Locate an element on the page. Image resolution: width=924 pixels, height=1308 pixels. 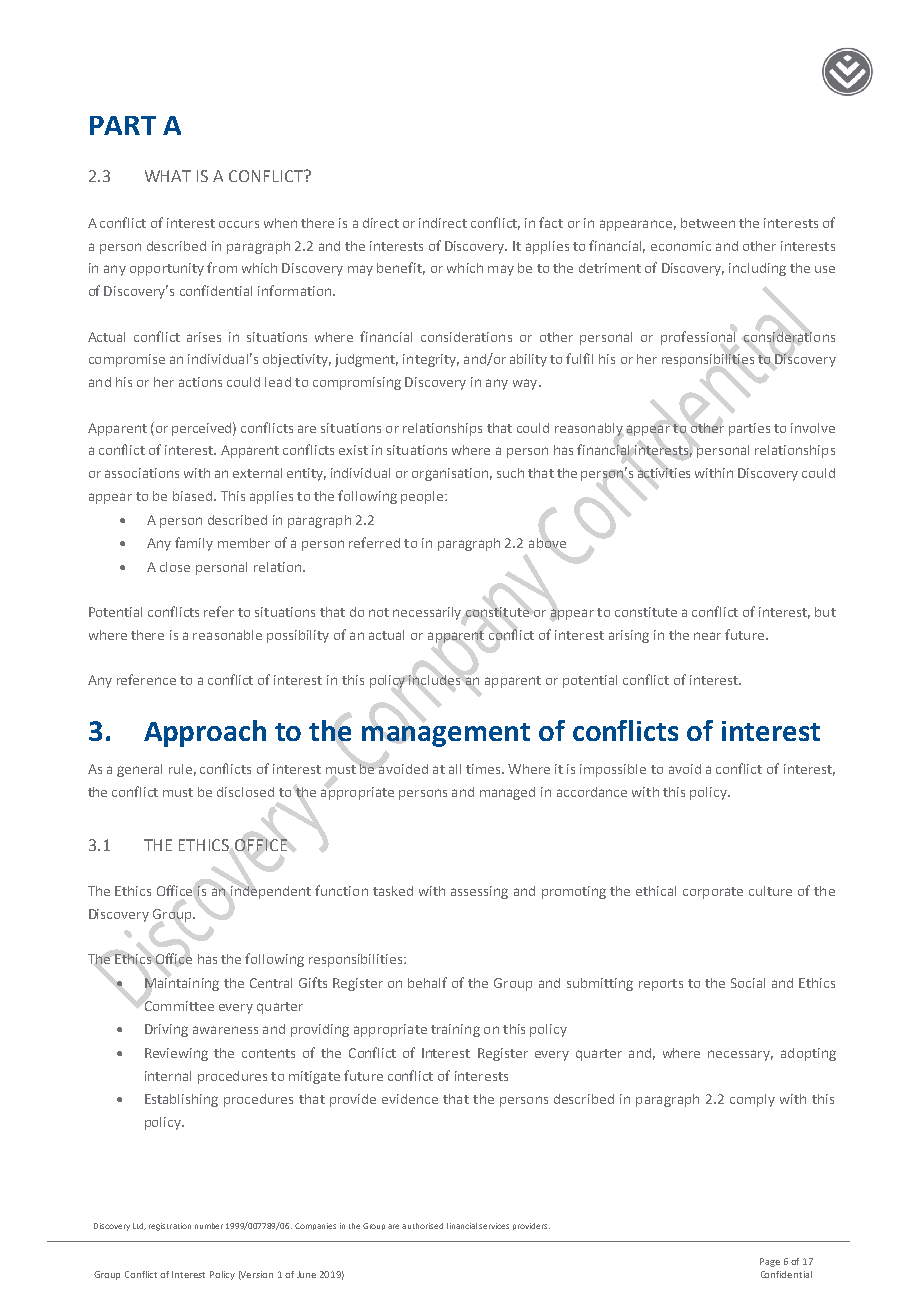
actions is located at coordinates (200, 382).
